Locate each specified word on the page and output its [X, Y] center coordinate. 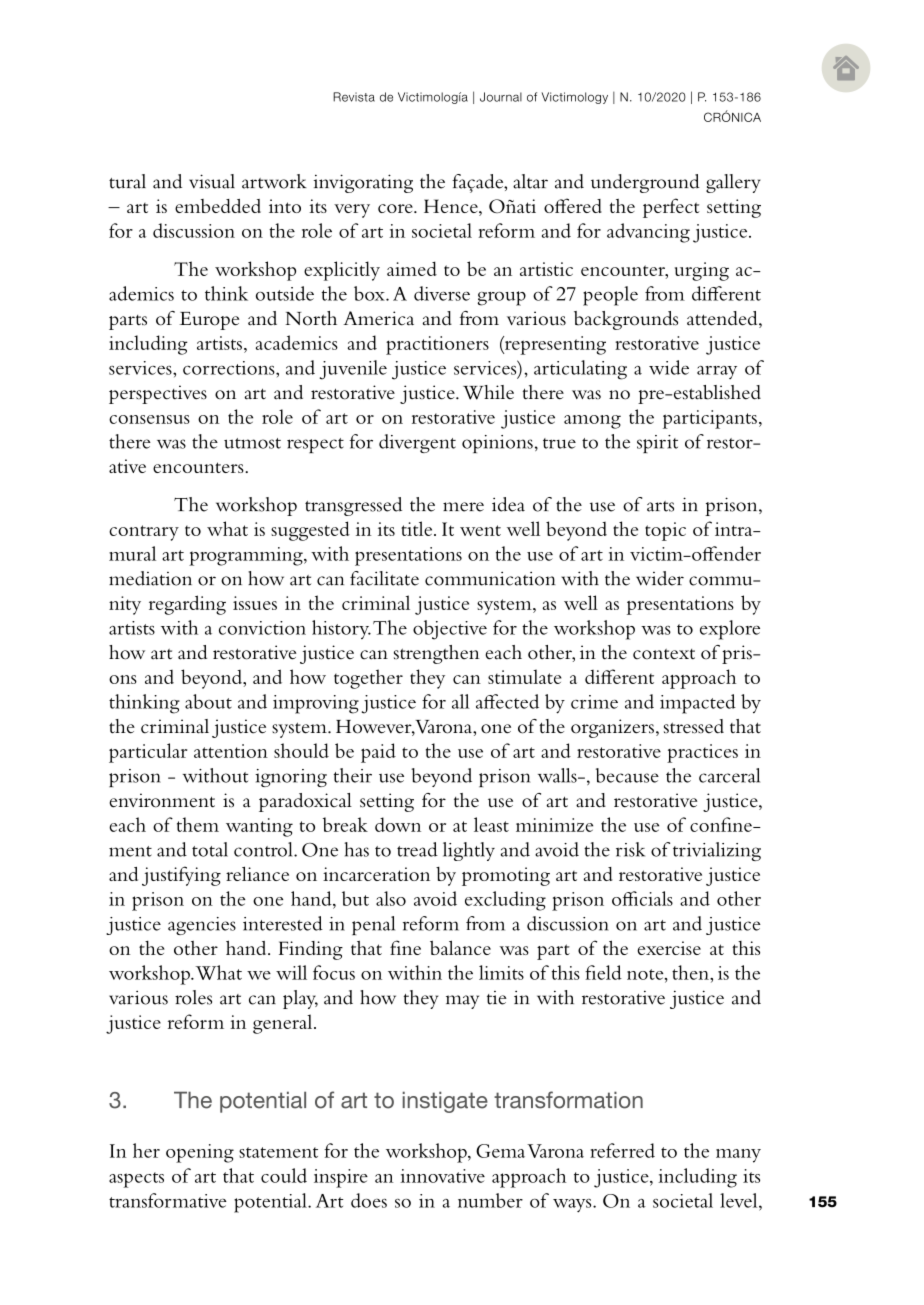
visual [212, 181]
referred [622, 1150]
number [490, 1200]
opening [200, 1153]
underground [645, 183]
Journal [501, 97]
